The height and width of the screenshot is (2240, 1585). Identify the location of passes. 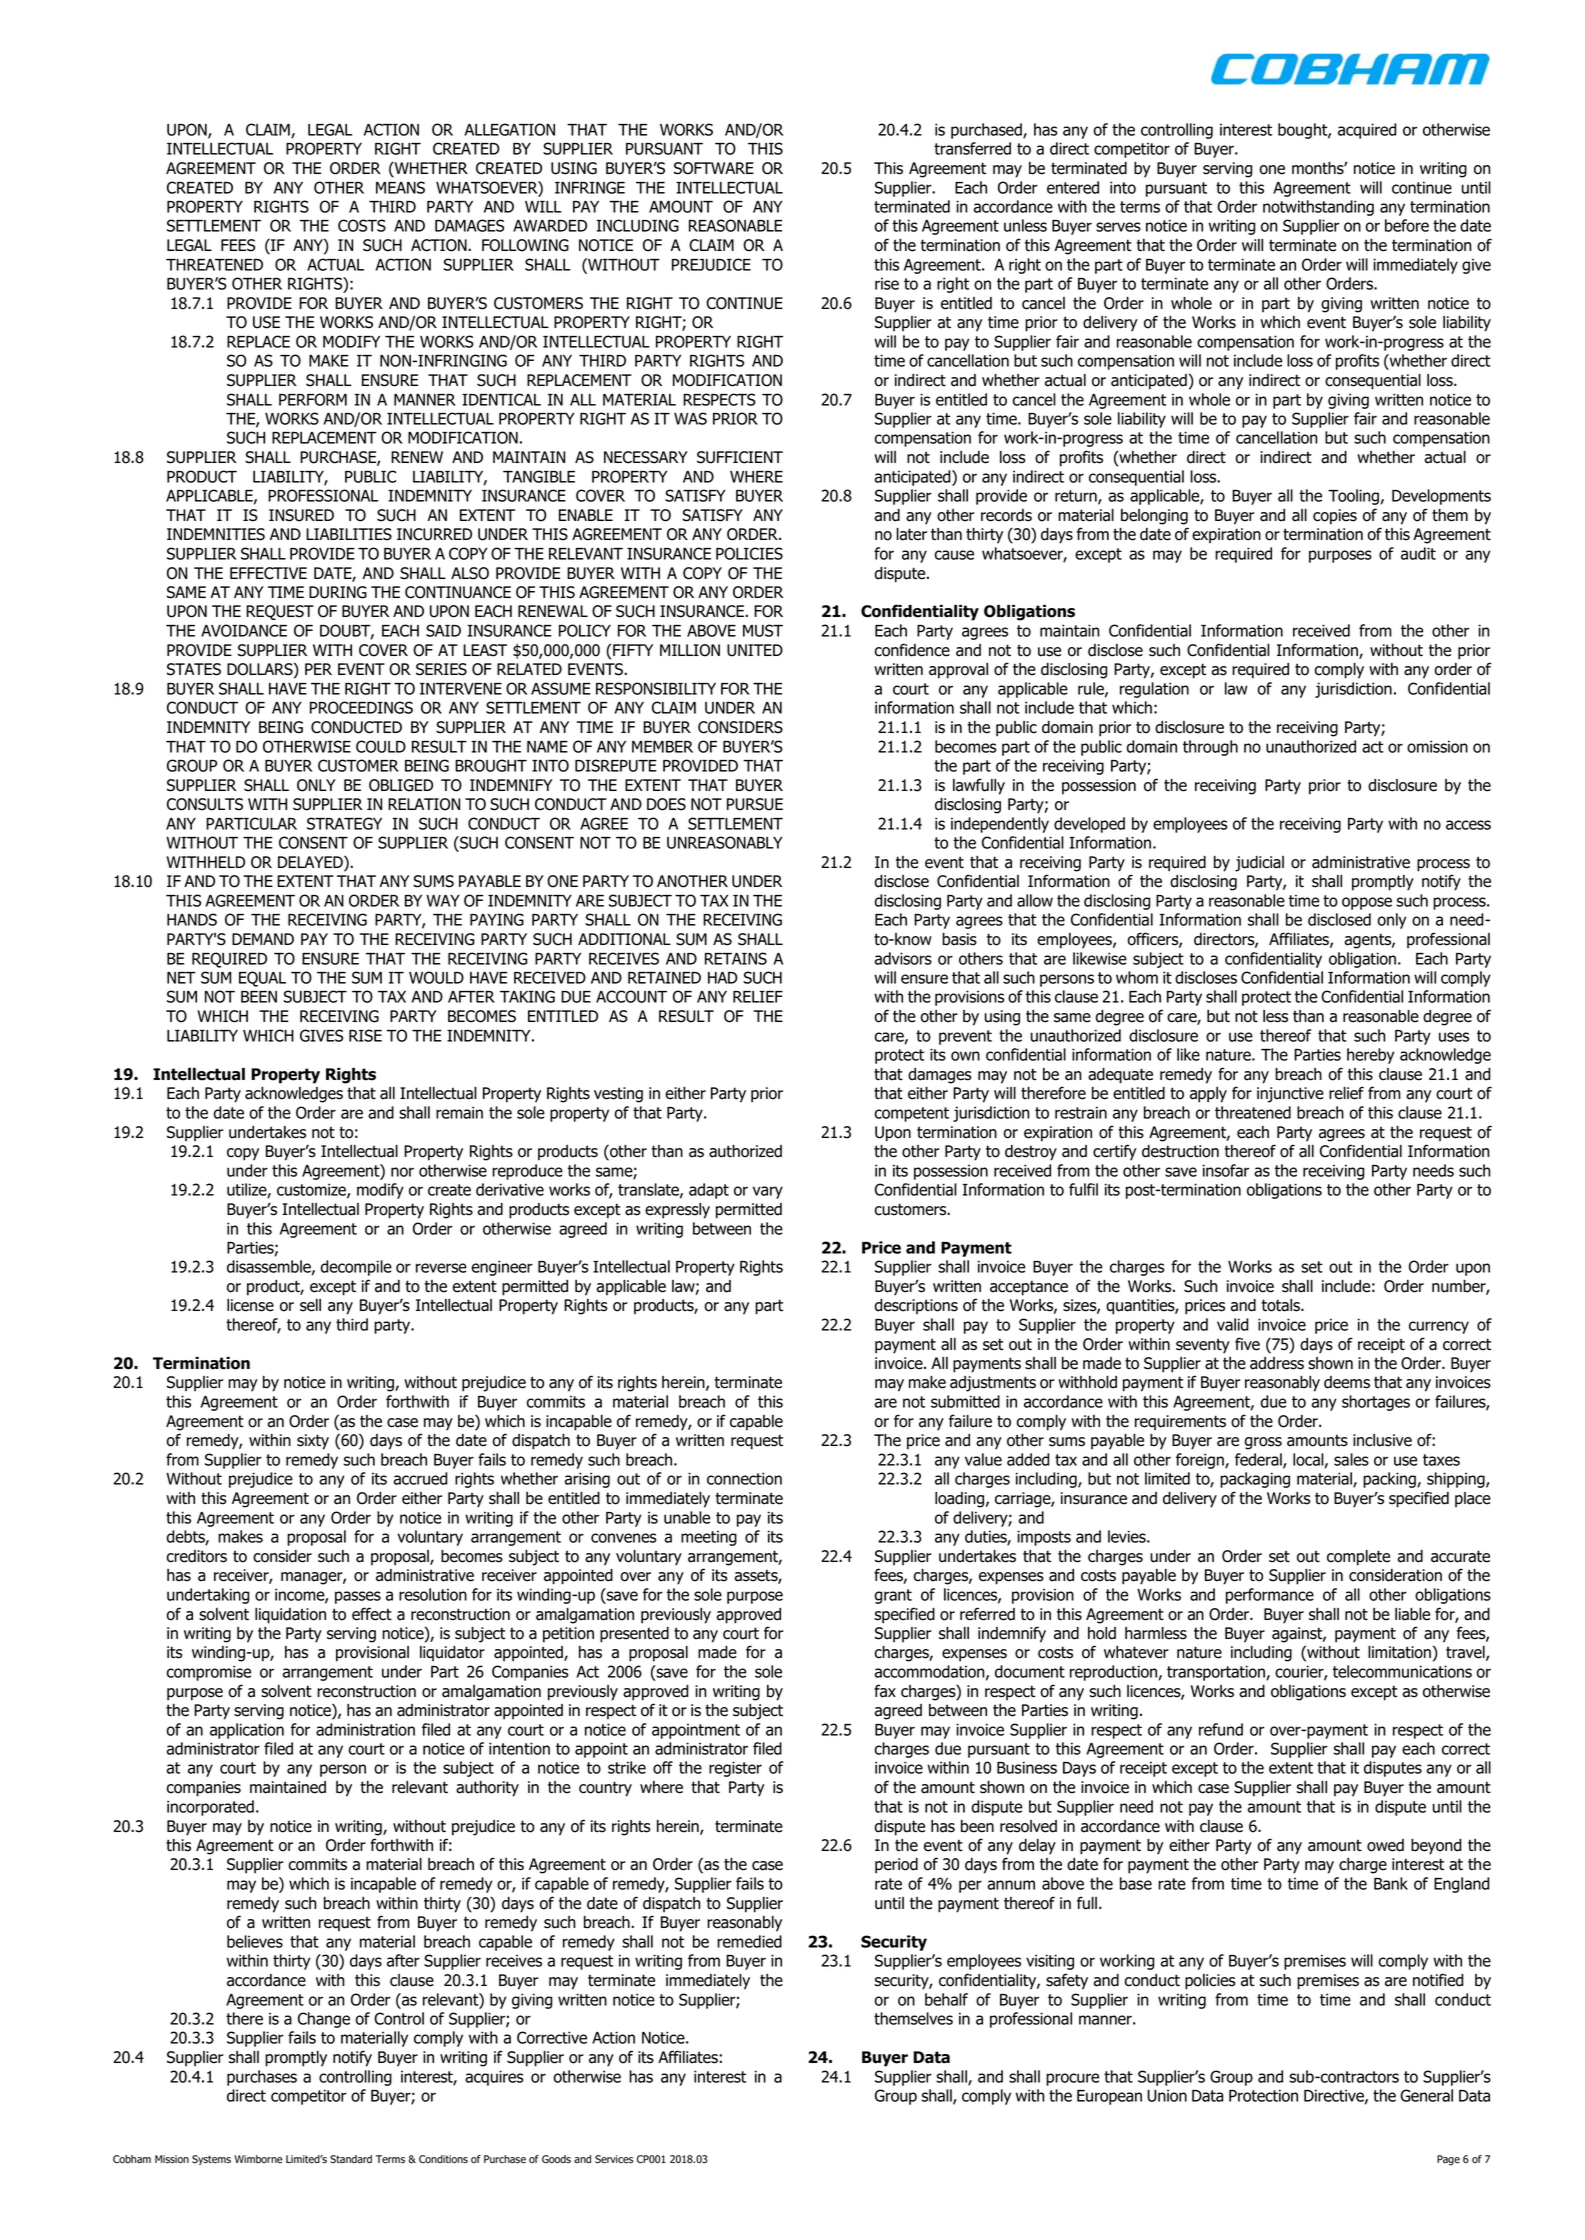
(358, 1597).
